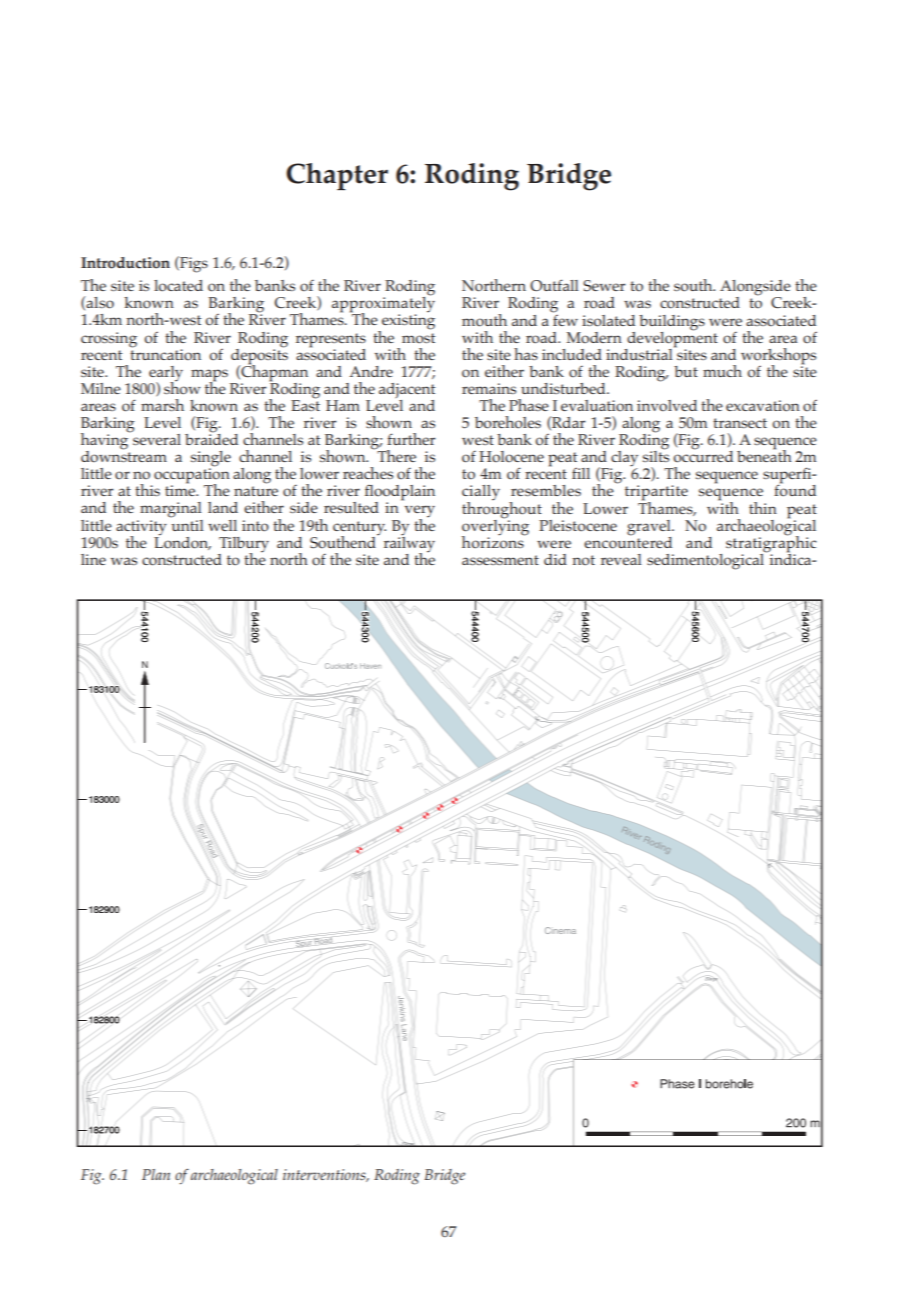  I want to click on buildings, so click(672, 323).
